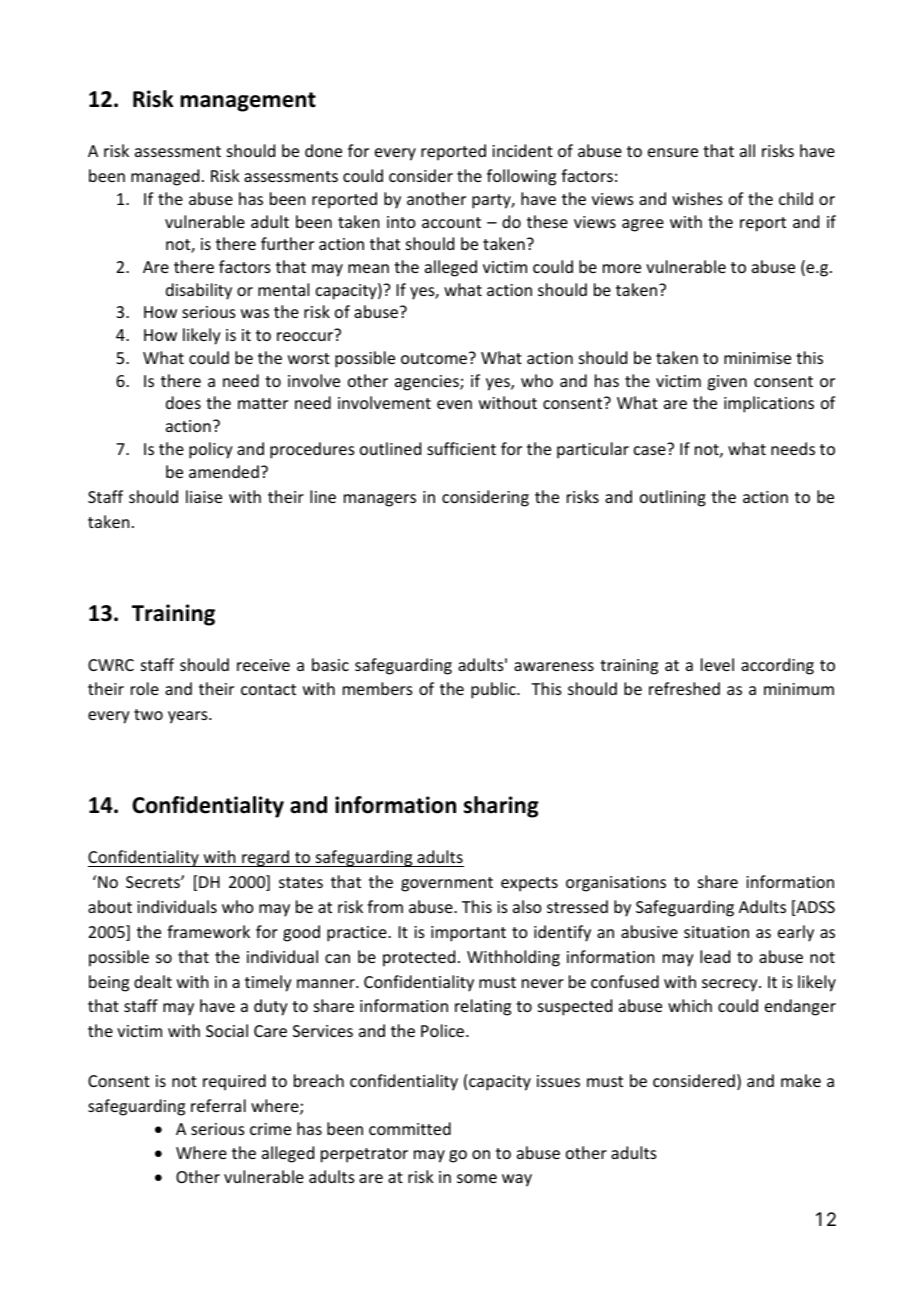 This screenshot has width=924, height=1308. What do you see at coordinates (522, 150) in the screenshot?
I see `incident` at bounding box center [522, 150].
